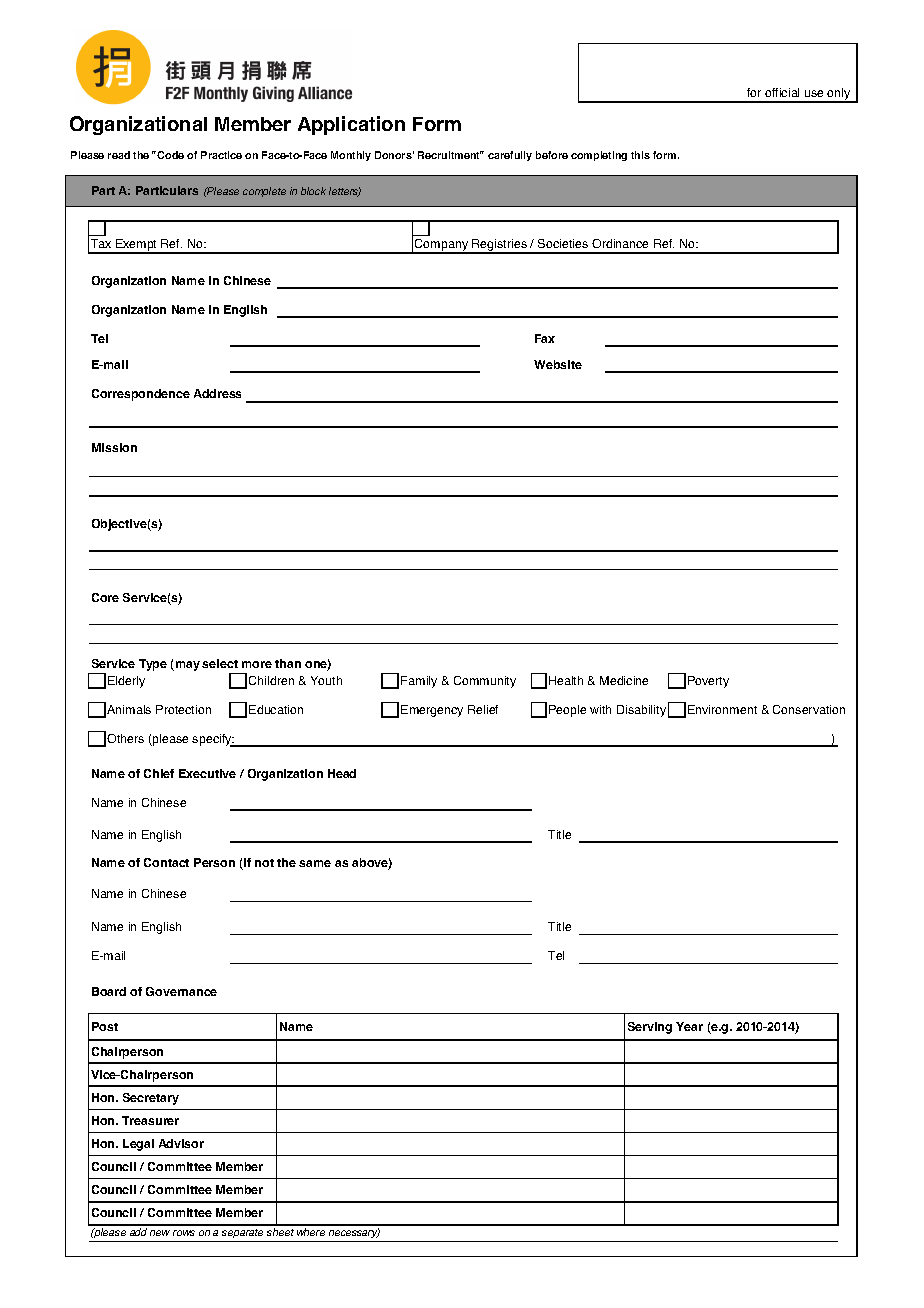 Image resolution: width=924 pixels, height=1308 pixels. Describe the element at coordinates (184, 1233) in the screenshot. I see `rows` at that location.
